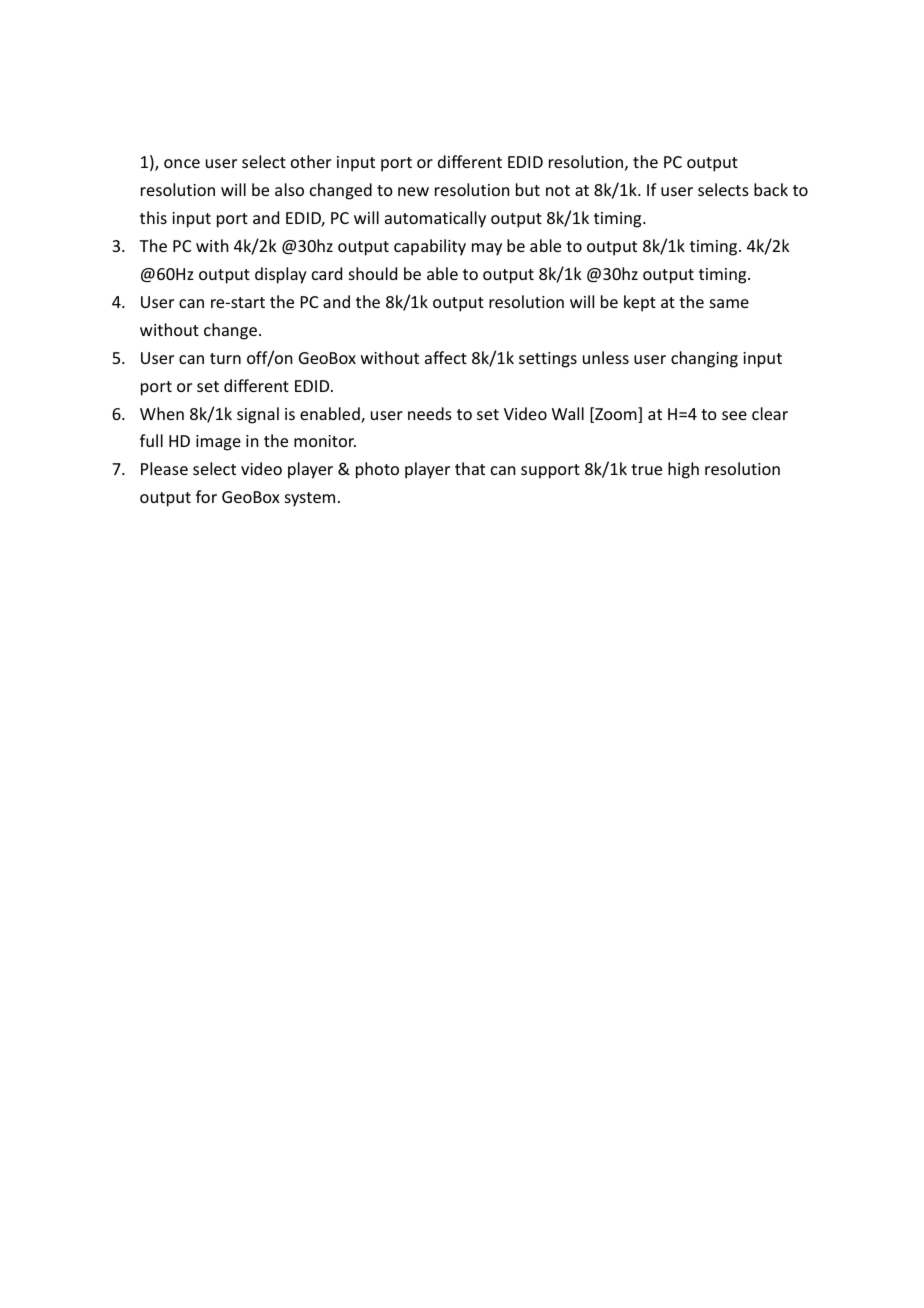 The width and height of the page is (924, 1308). I want to click on for, so click(206, 496).
